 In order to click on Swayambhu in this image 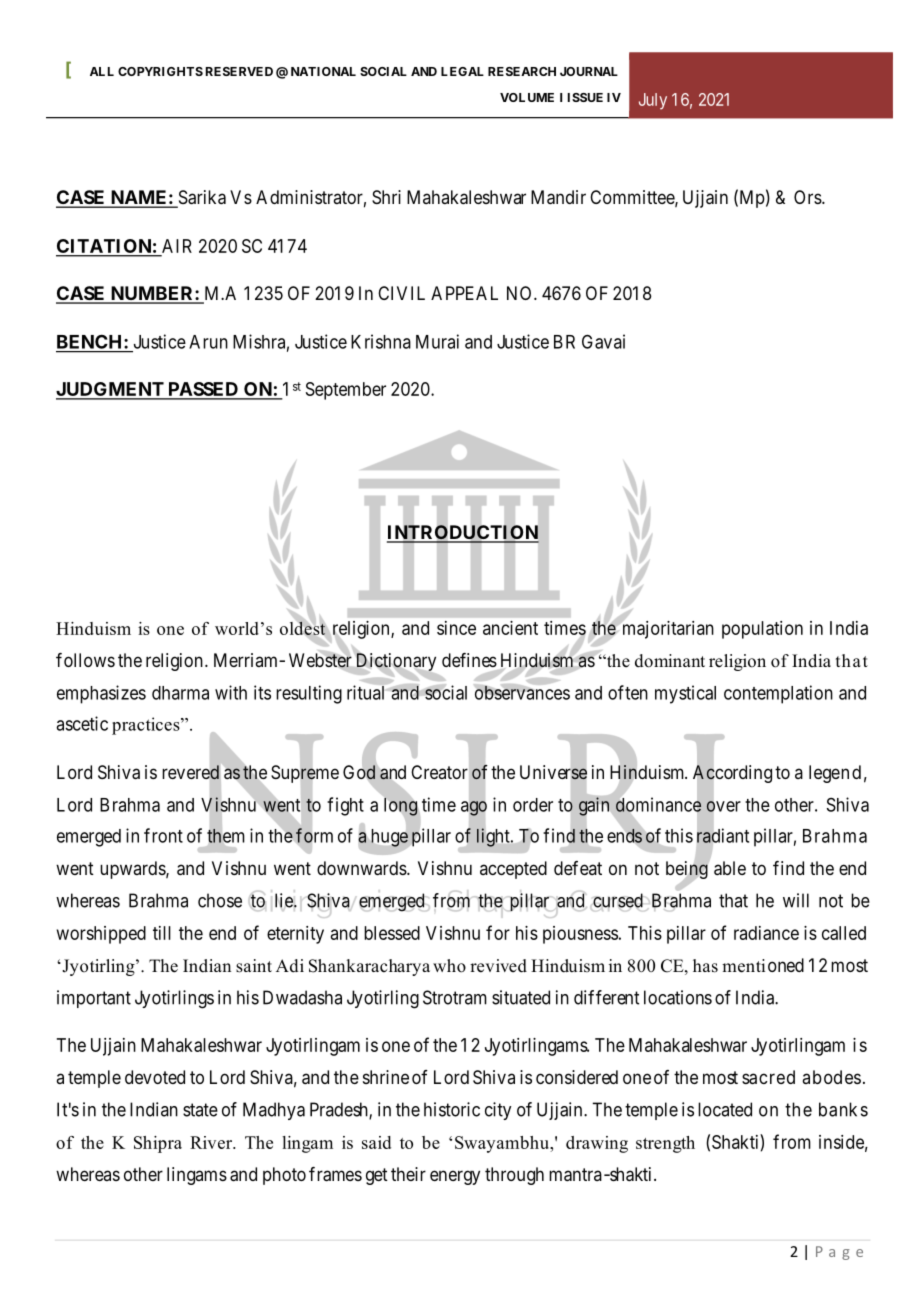, I will do `click(503, 1144)`.
